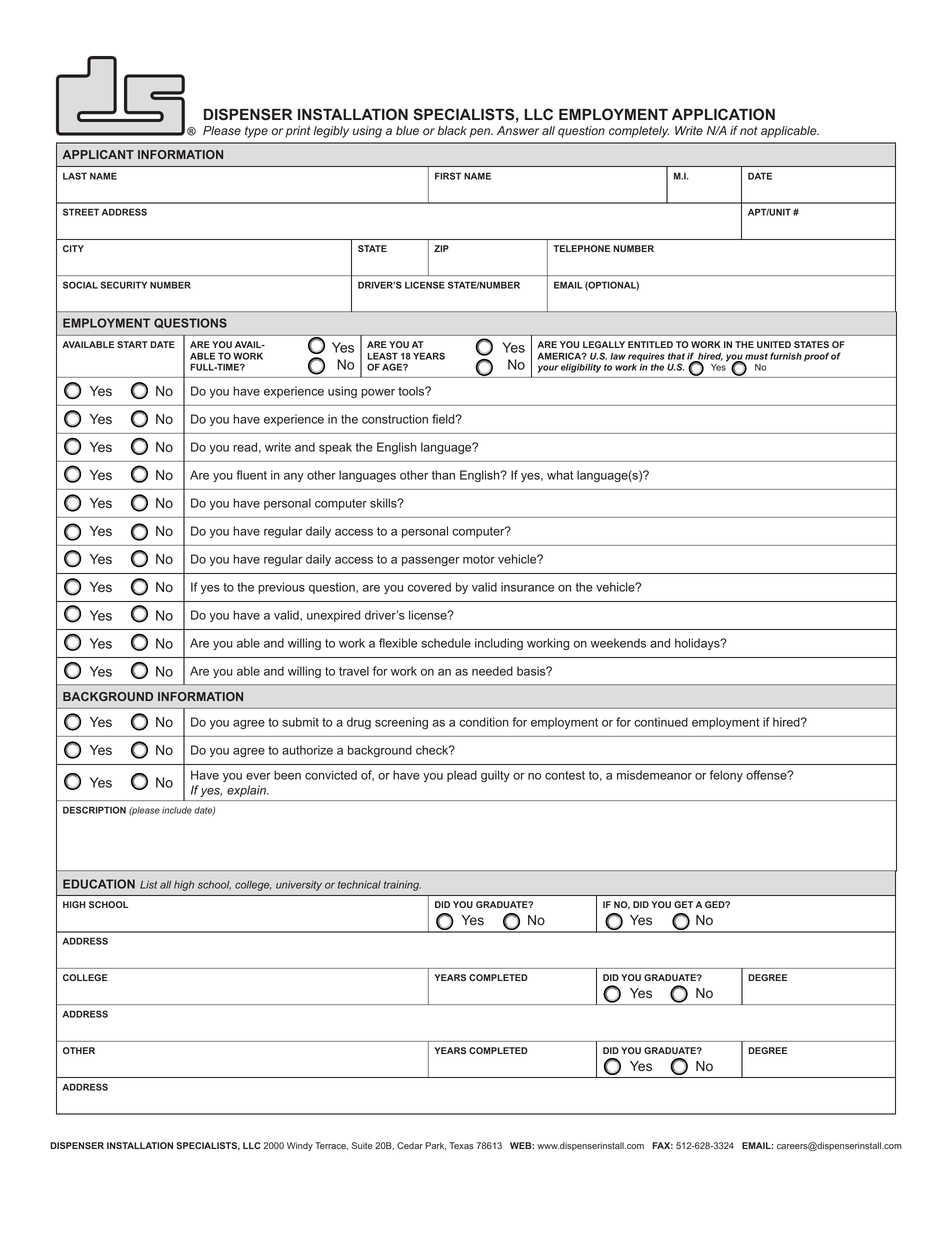 The width and height of the document is (952, 1233). I want to click on field, so click(444, 419).
